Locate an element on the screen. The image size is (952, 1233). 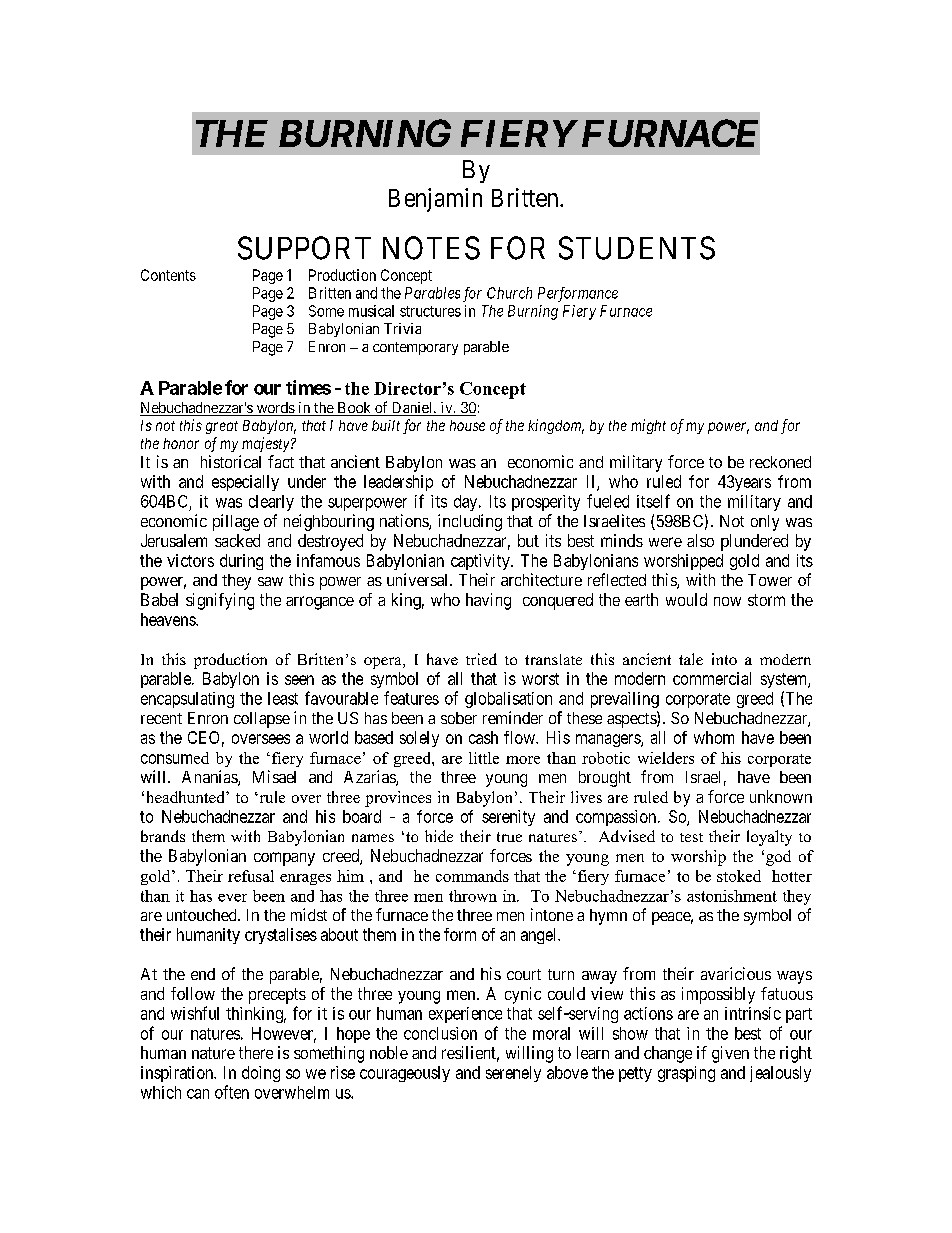
serenely is located at coordinates (513, 1074).
